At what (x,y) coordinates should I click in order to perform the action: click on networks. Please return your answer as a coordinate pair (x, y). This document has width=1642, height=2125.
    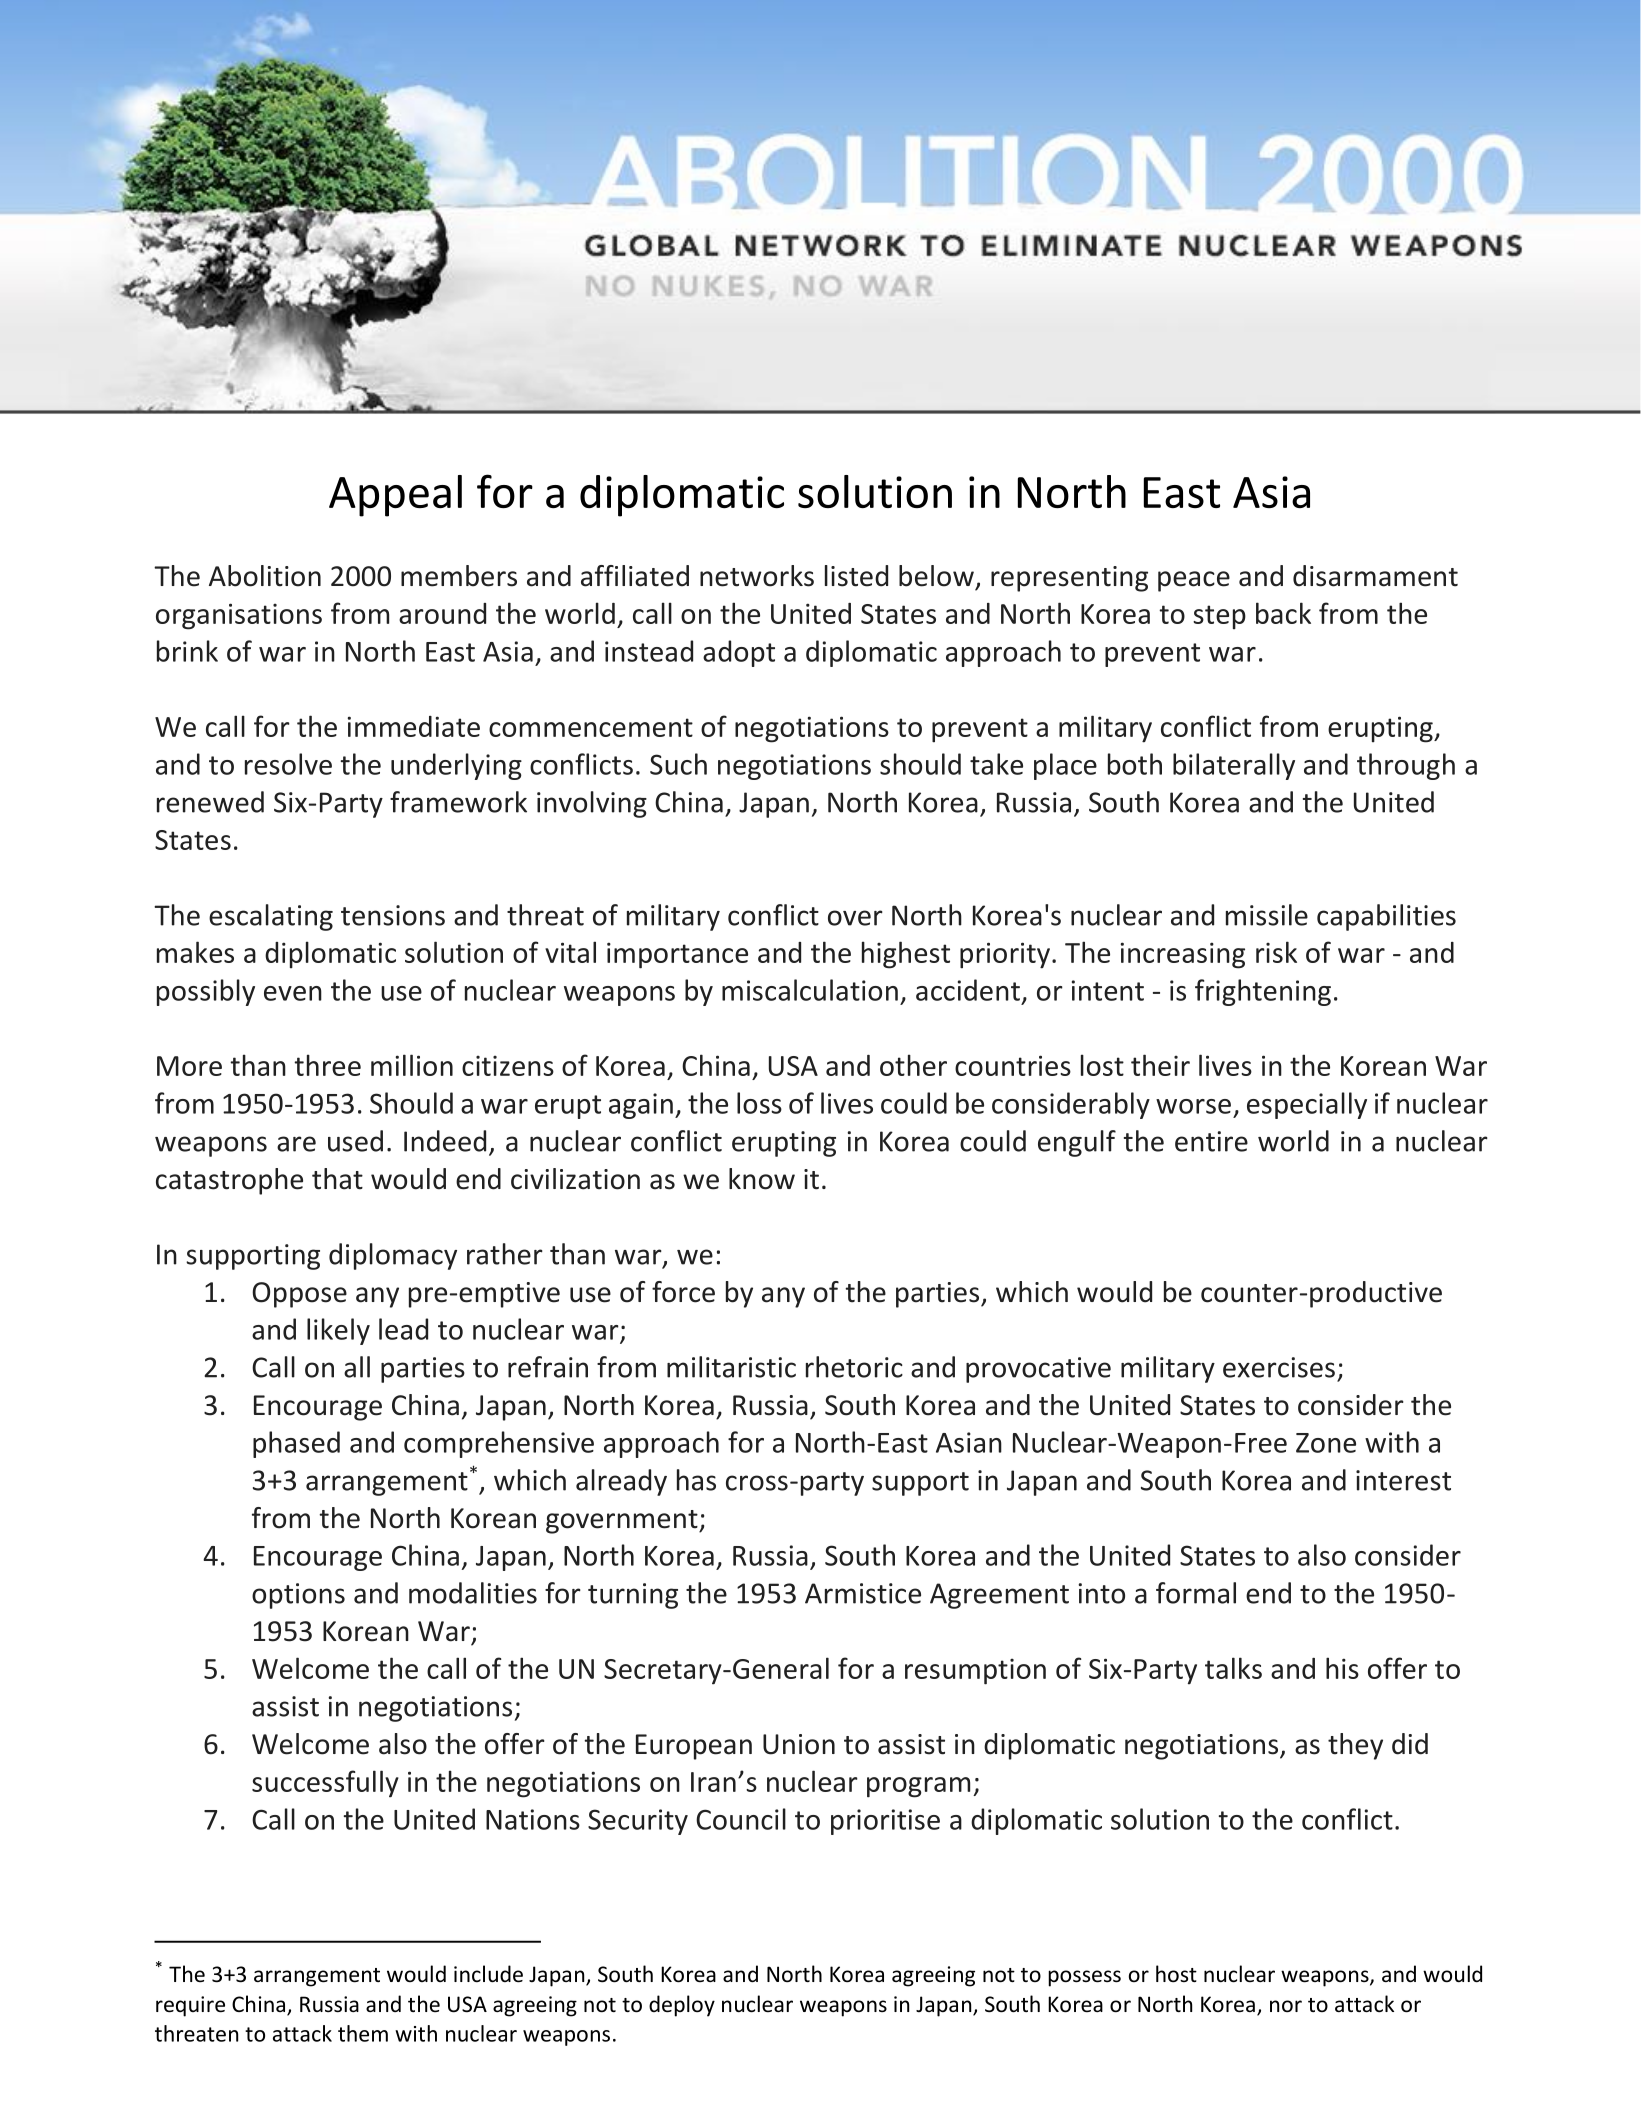
    Looking at the image, I should click on (757, 576).
